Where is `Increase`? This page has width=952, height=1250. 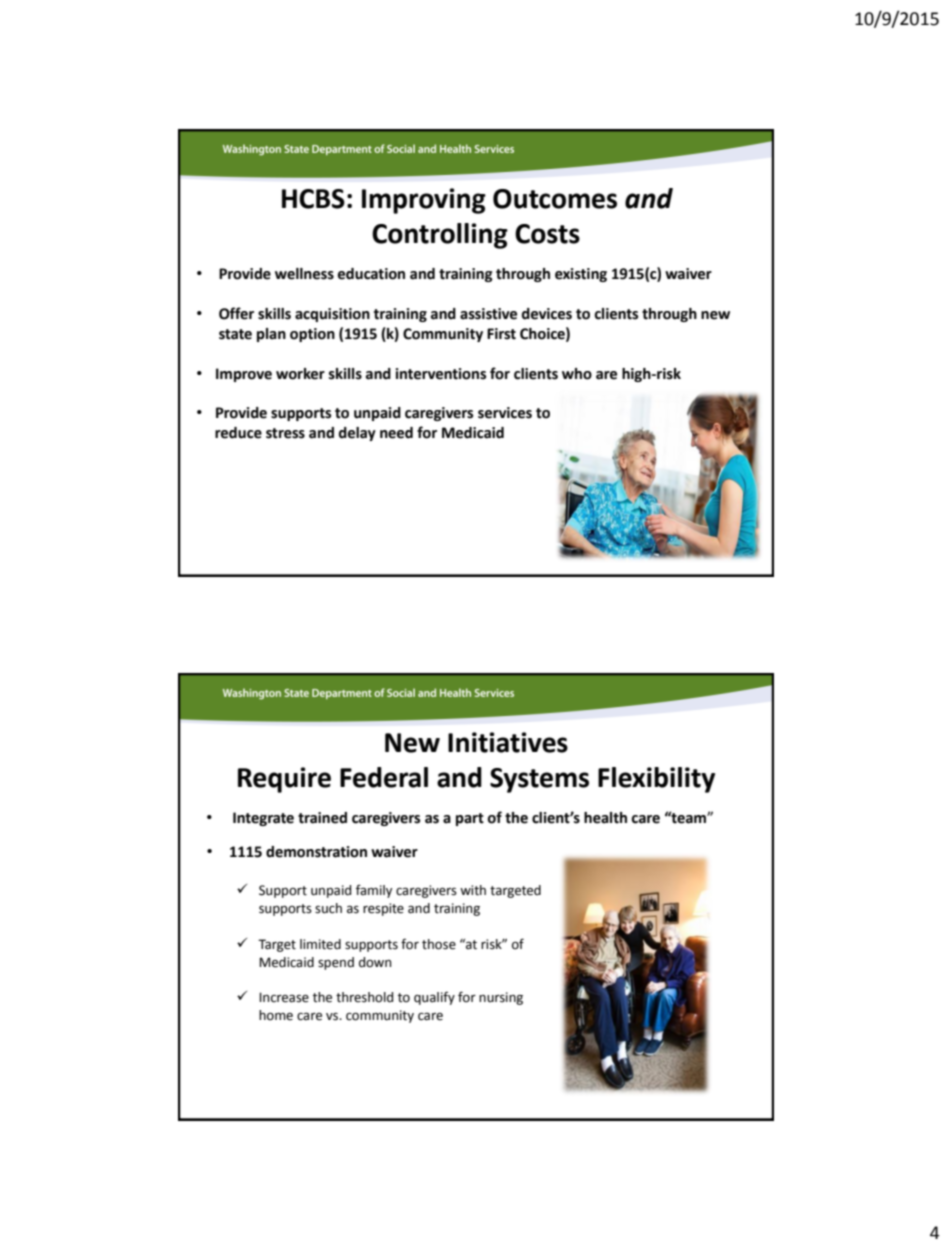
Increase is located at coordinates (284, 997).
